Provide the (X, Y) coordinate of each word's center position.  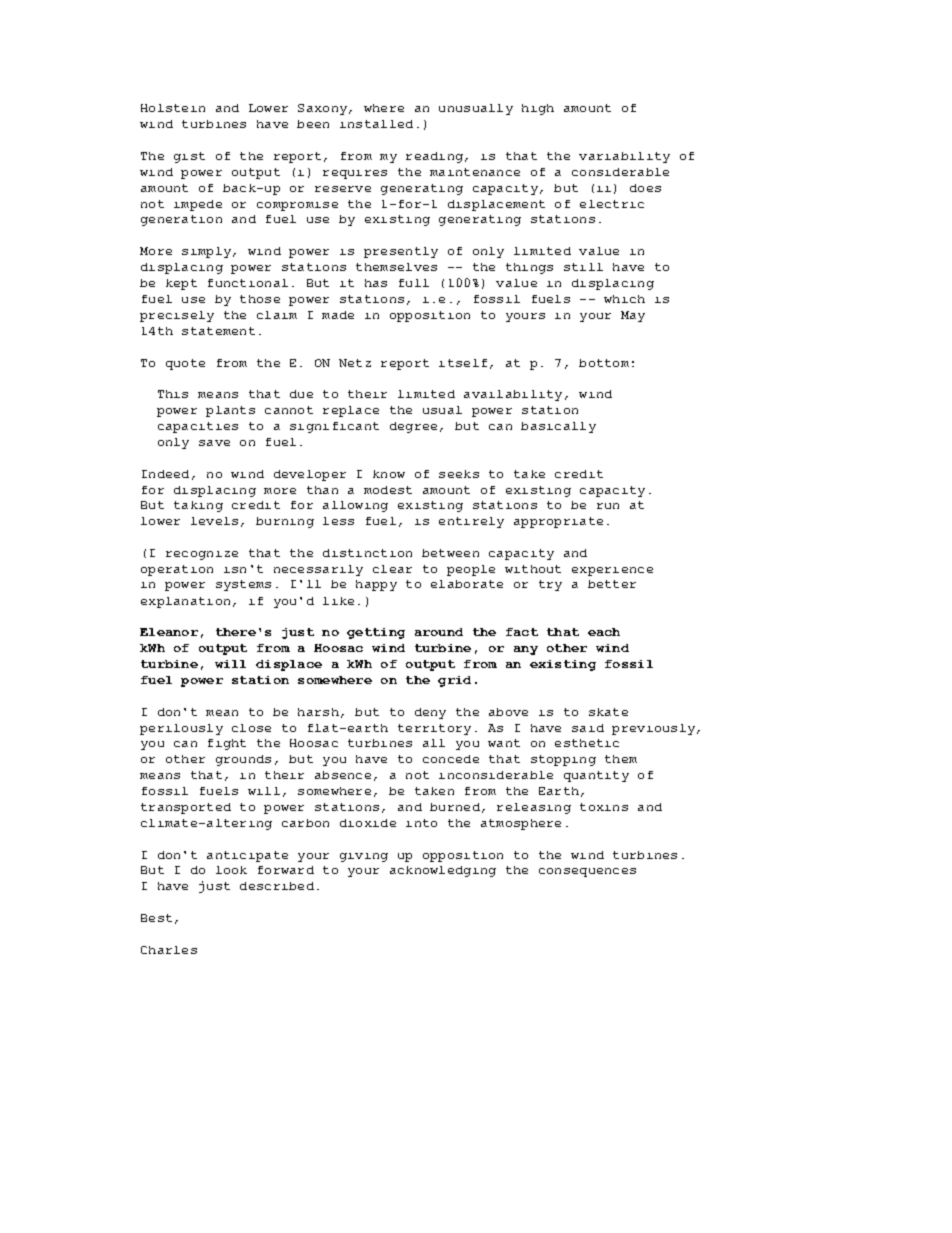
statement (218, 331)
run (608, 506)
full (414, 283)
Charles (169, 950)
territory (434, 729)
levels (214, 521)
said (588, 728)
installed (376, 124)
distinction (367, 553)
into (421, 823)
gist (189, 157)
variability (624, 157)
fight (227, 744)
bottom (604, 363)
